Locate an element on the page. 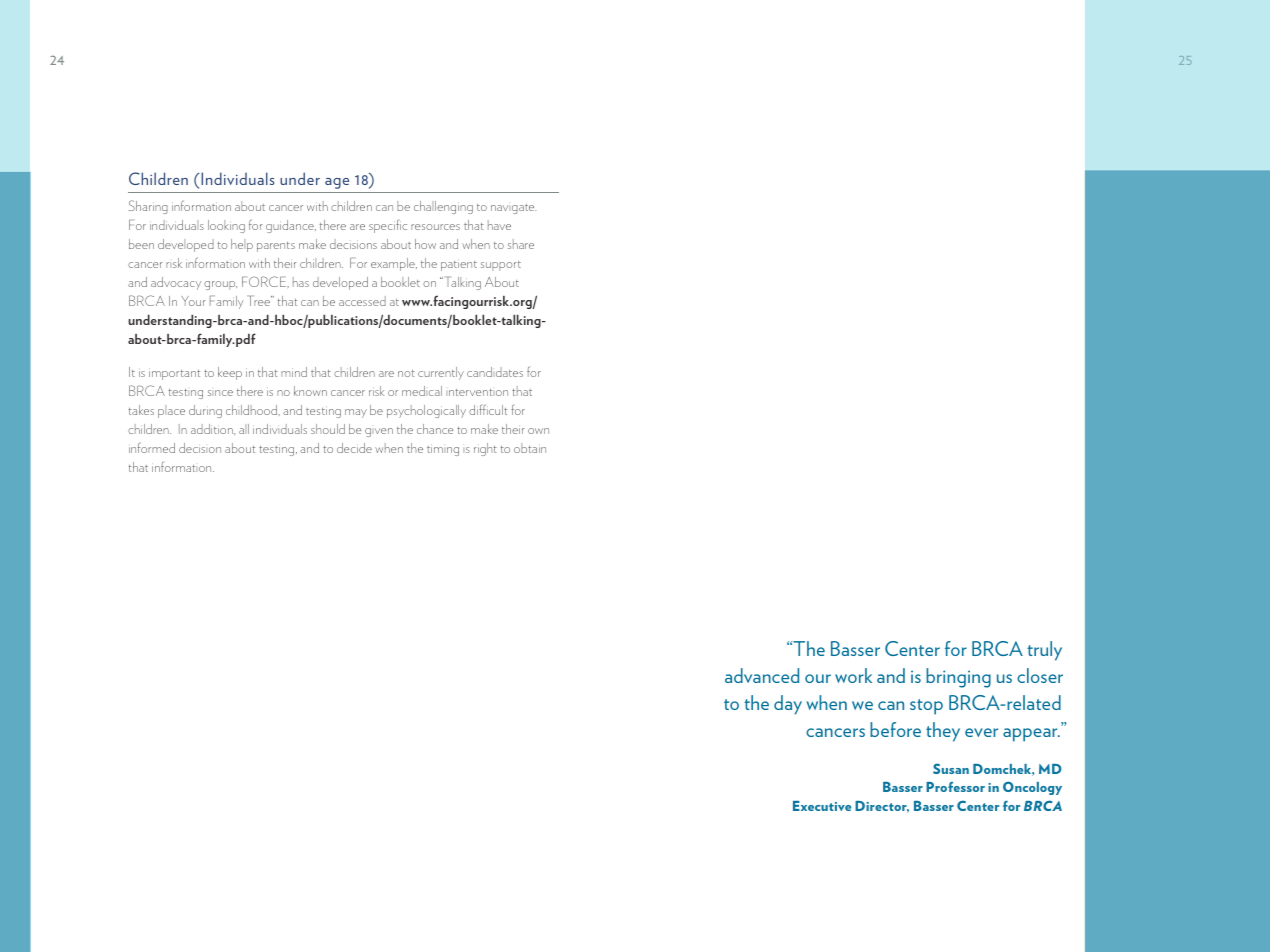 This image has width=1270, height=952. childhood is located at coordinates (252, 410).
